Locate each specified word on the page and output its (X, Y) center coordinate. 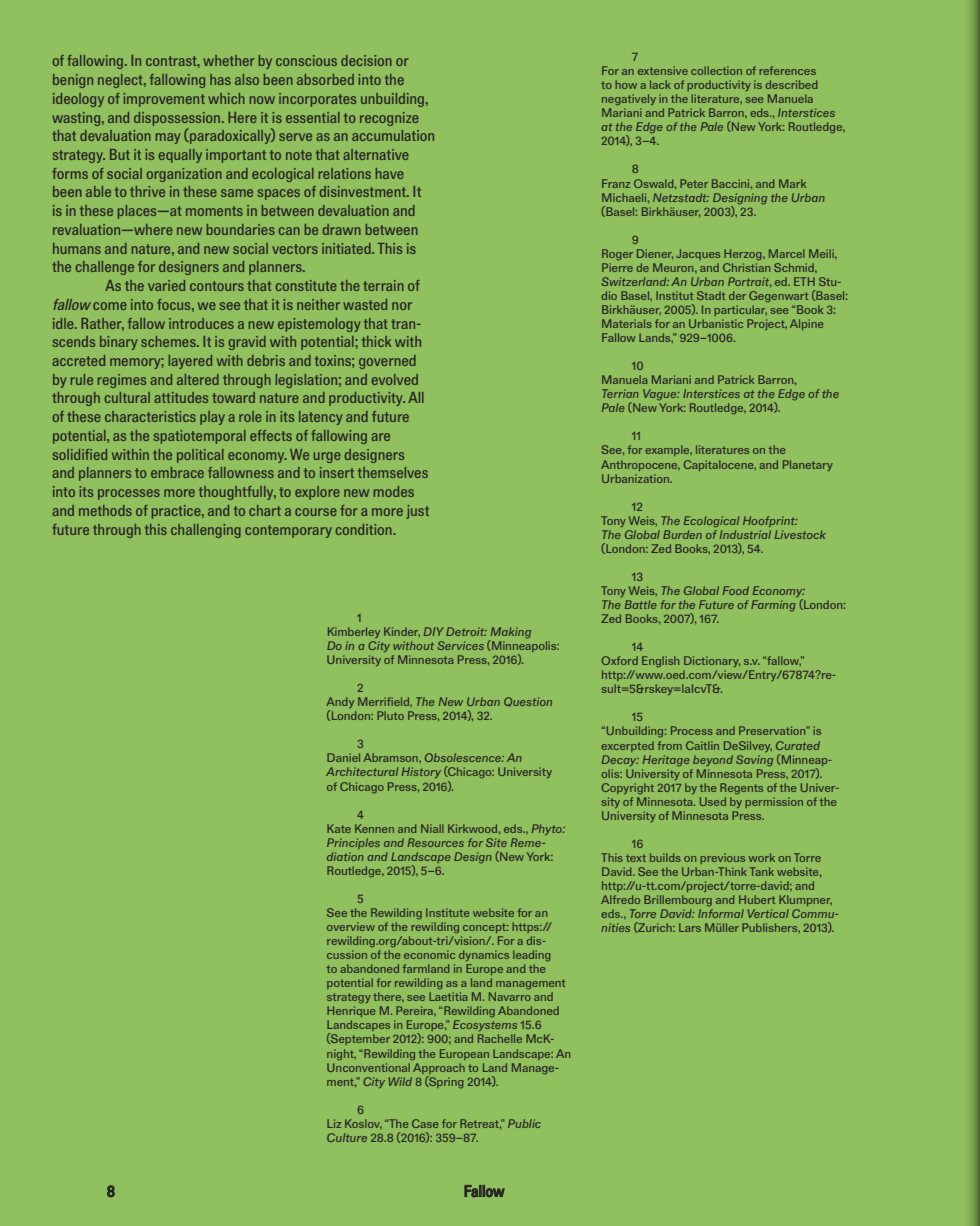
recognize (389, 119)
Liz (334, 1123)
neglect (121, 81)
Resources (436, 842)
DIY (434, 631)
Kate (339, 828)
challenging (206, 531)
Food (736, 590)
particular (740, 310)
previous (722, 858)
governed (387, 362)
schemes (169, 341)
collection (716, 70)
